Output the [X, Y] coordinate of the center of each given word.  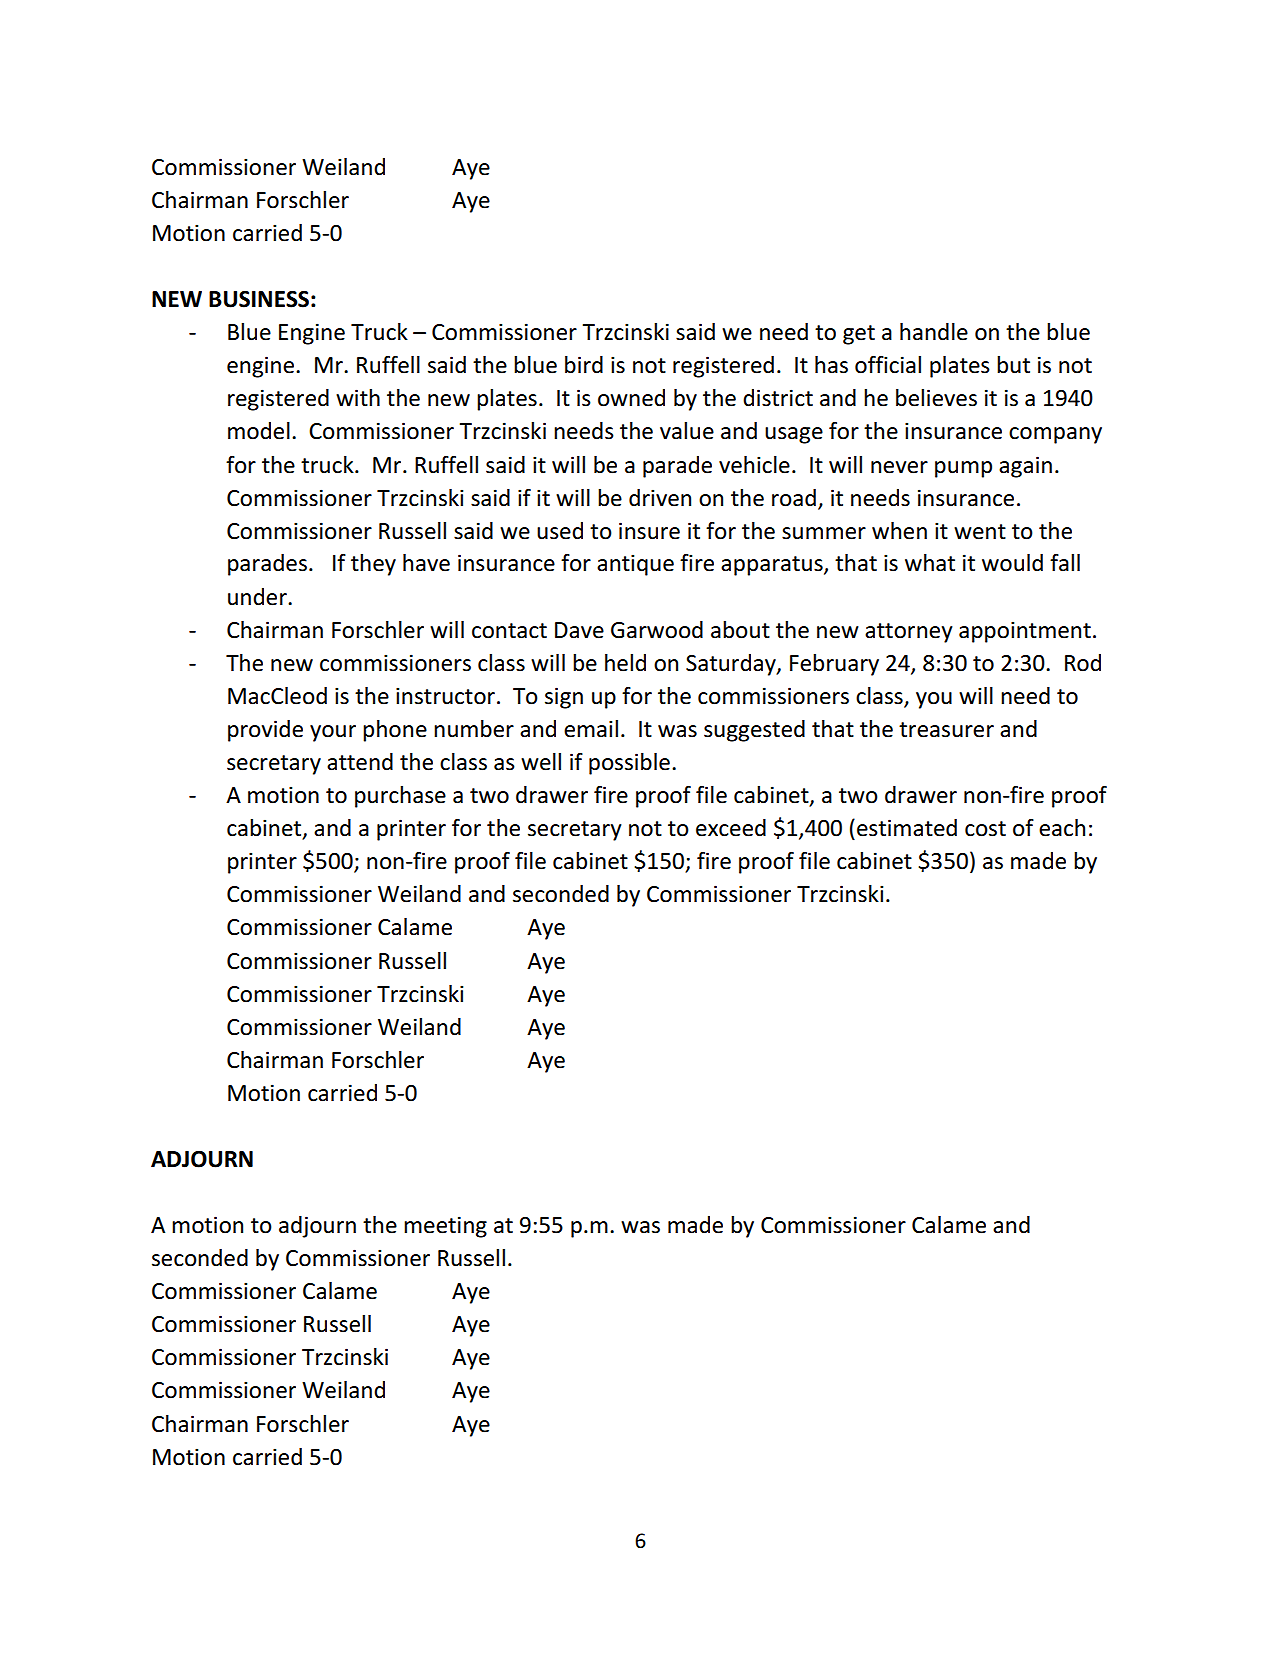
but [1013, 365]
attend [360, 762]
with [358, 398]
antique [635, 565]
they [373, 565]
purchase [400, 797]
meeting [445, 1227]
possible [629, 764]
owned [631, 398]
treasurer [946, 730]
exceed [731, 828]
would [1012, 563]
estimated [907, 828]
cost [985, 829]
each [1062, 828]
